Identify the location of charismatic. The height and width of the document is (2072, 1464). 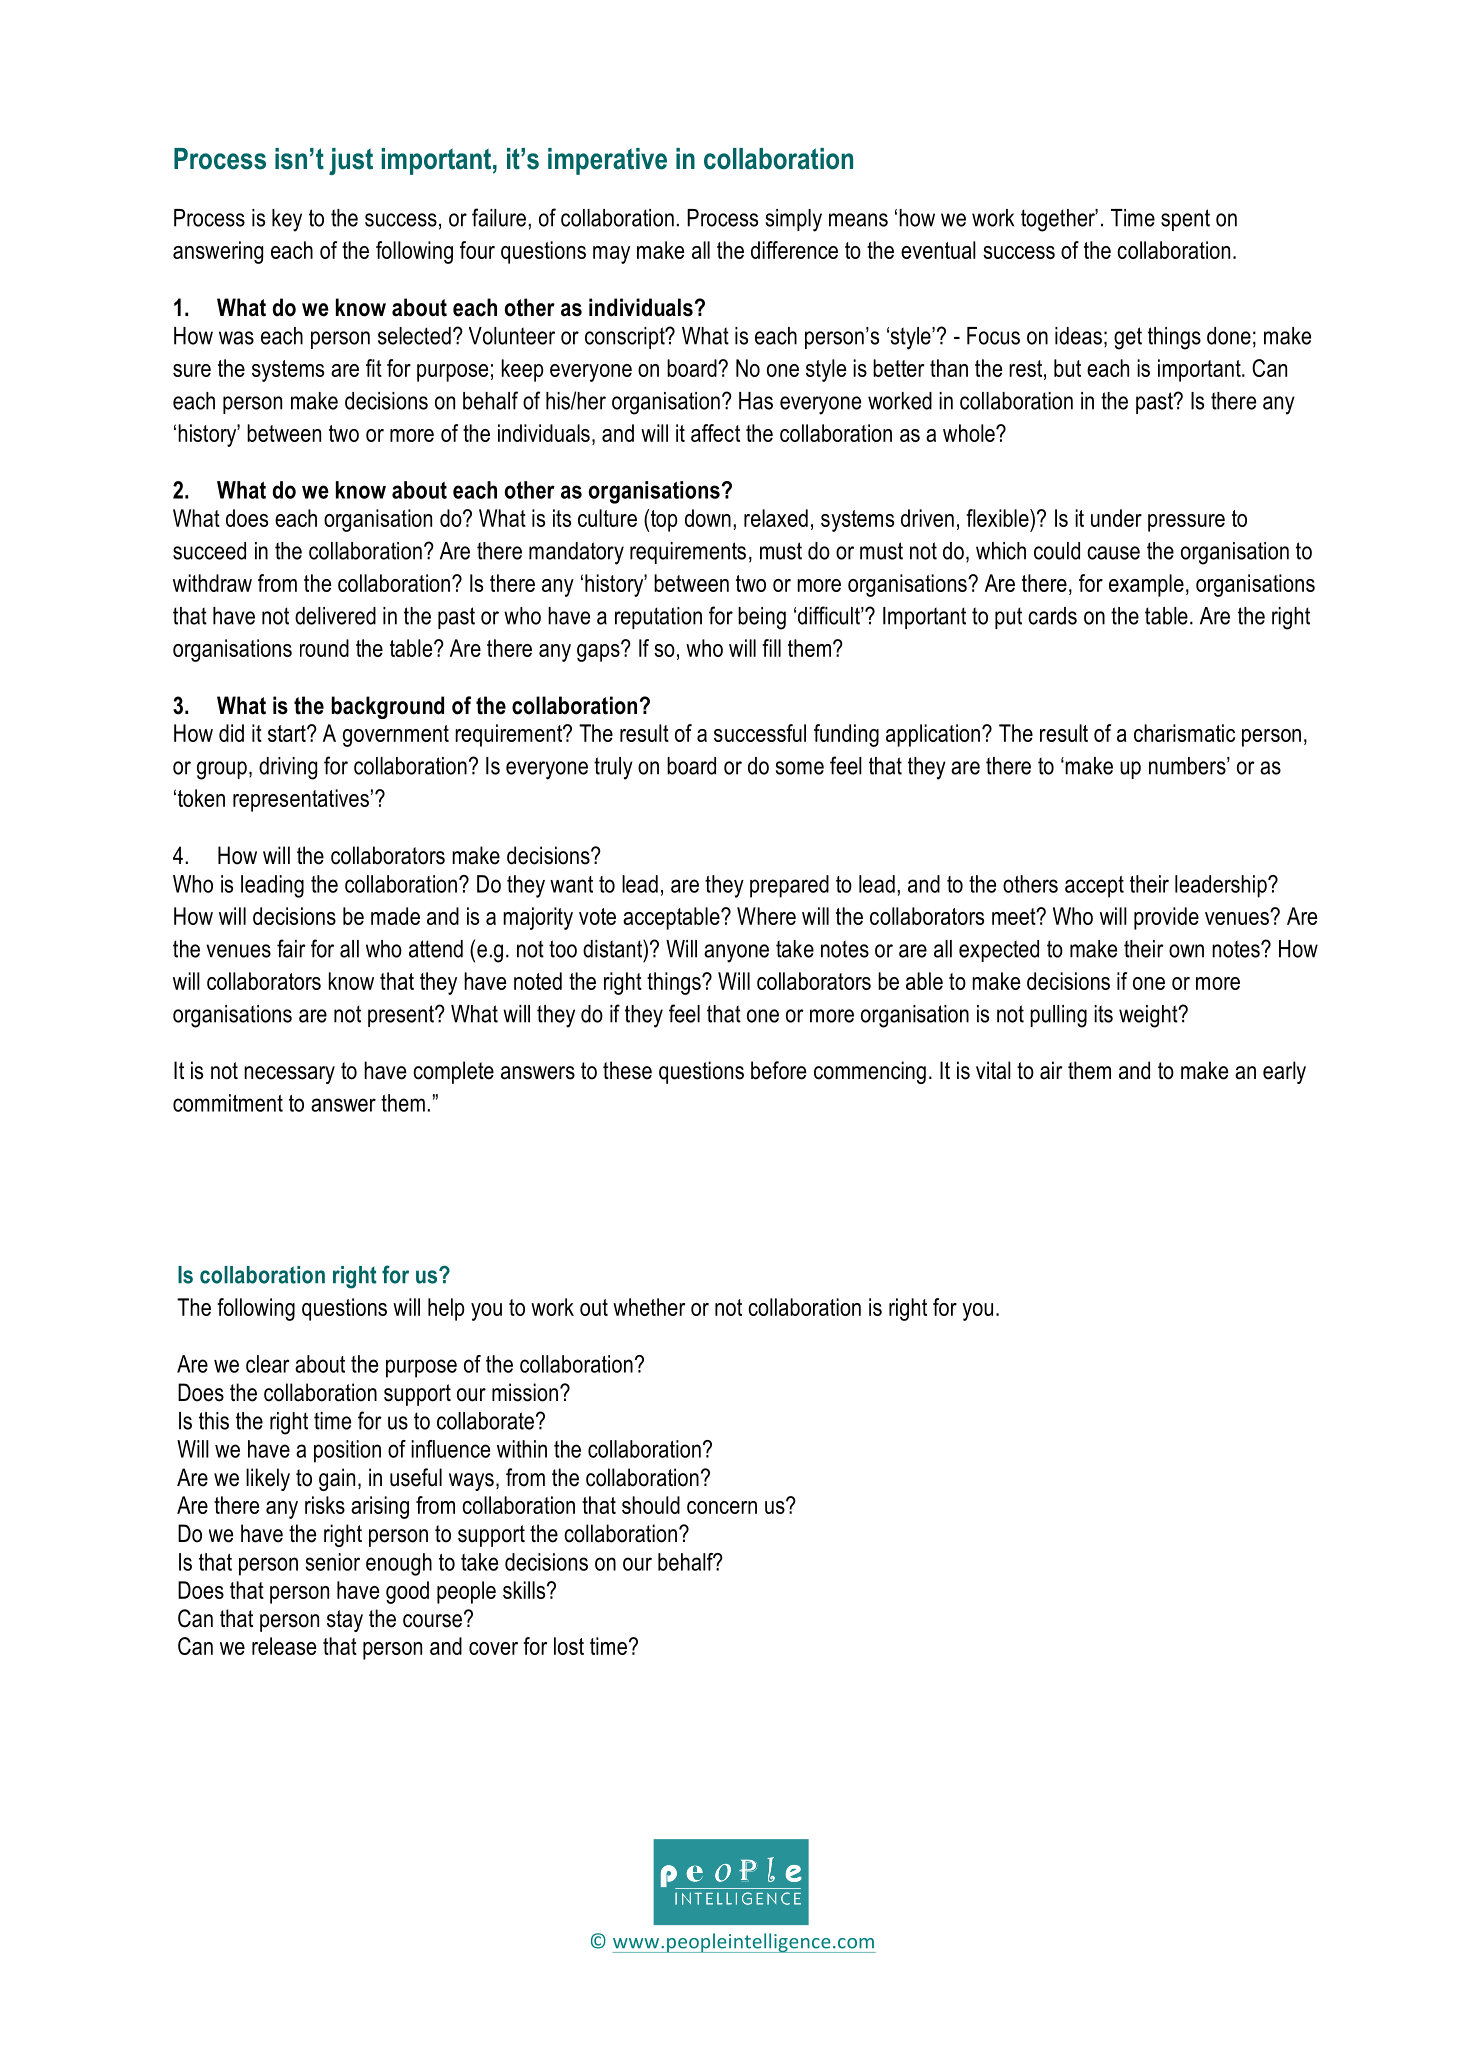
(1184, 733).
